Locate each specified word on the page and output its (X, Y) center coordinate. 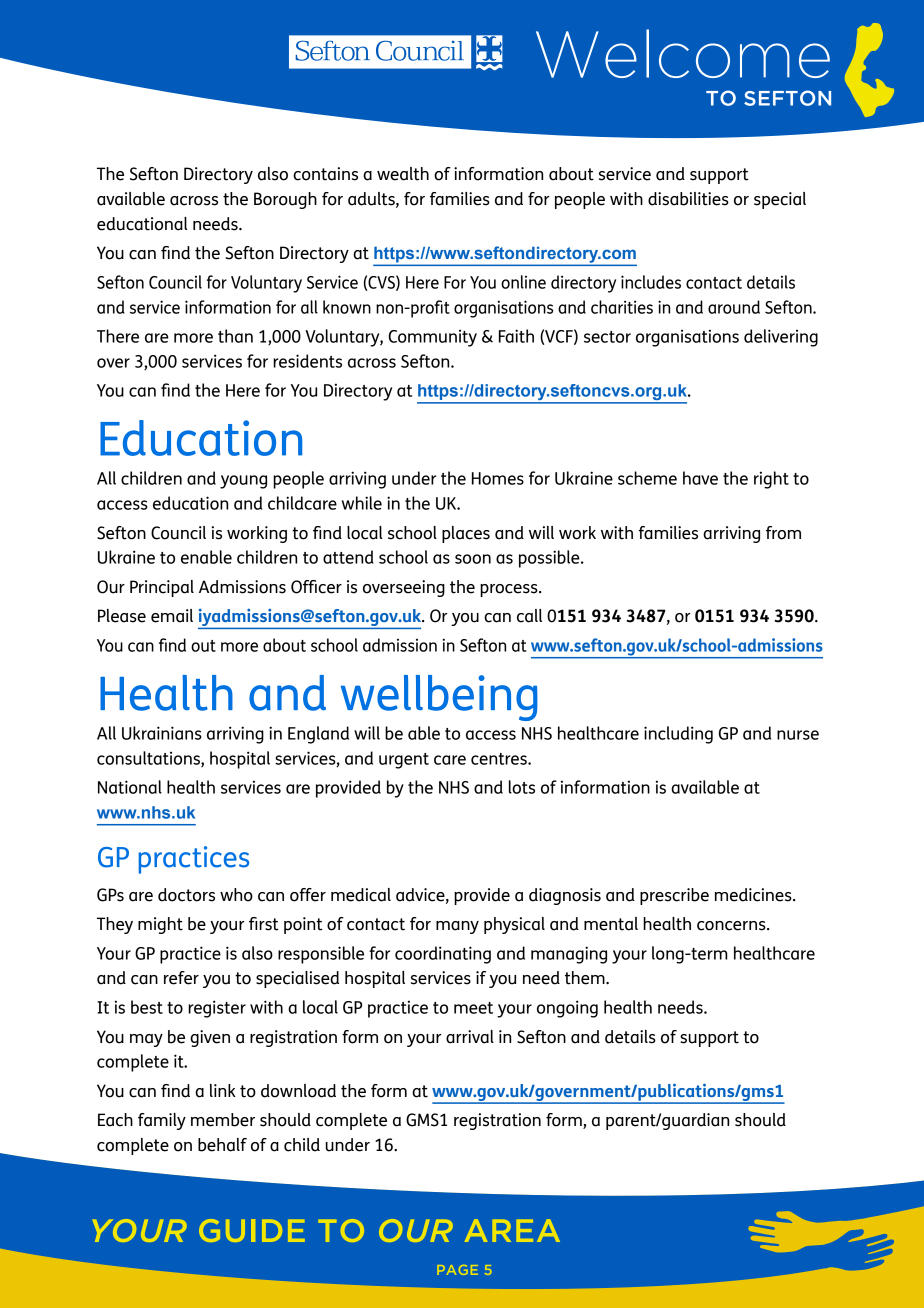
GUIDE (252, 1230)
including (678, 735)
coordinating (443, 955)
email (172, 616)
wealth (403, 174)
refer (181, 978)
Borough (285, 200)
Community (432, 338)
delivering (781, 338)
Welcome (683, 53)
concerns (732, 926)
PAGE (457, 1270)
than (235, 336)
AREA (512, 1230)
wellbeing (439, 698)
